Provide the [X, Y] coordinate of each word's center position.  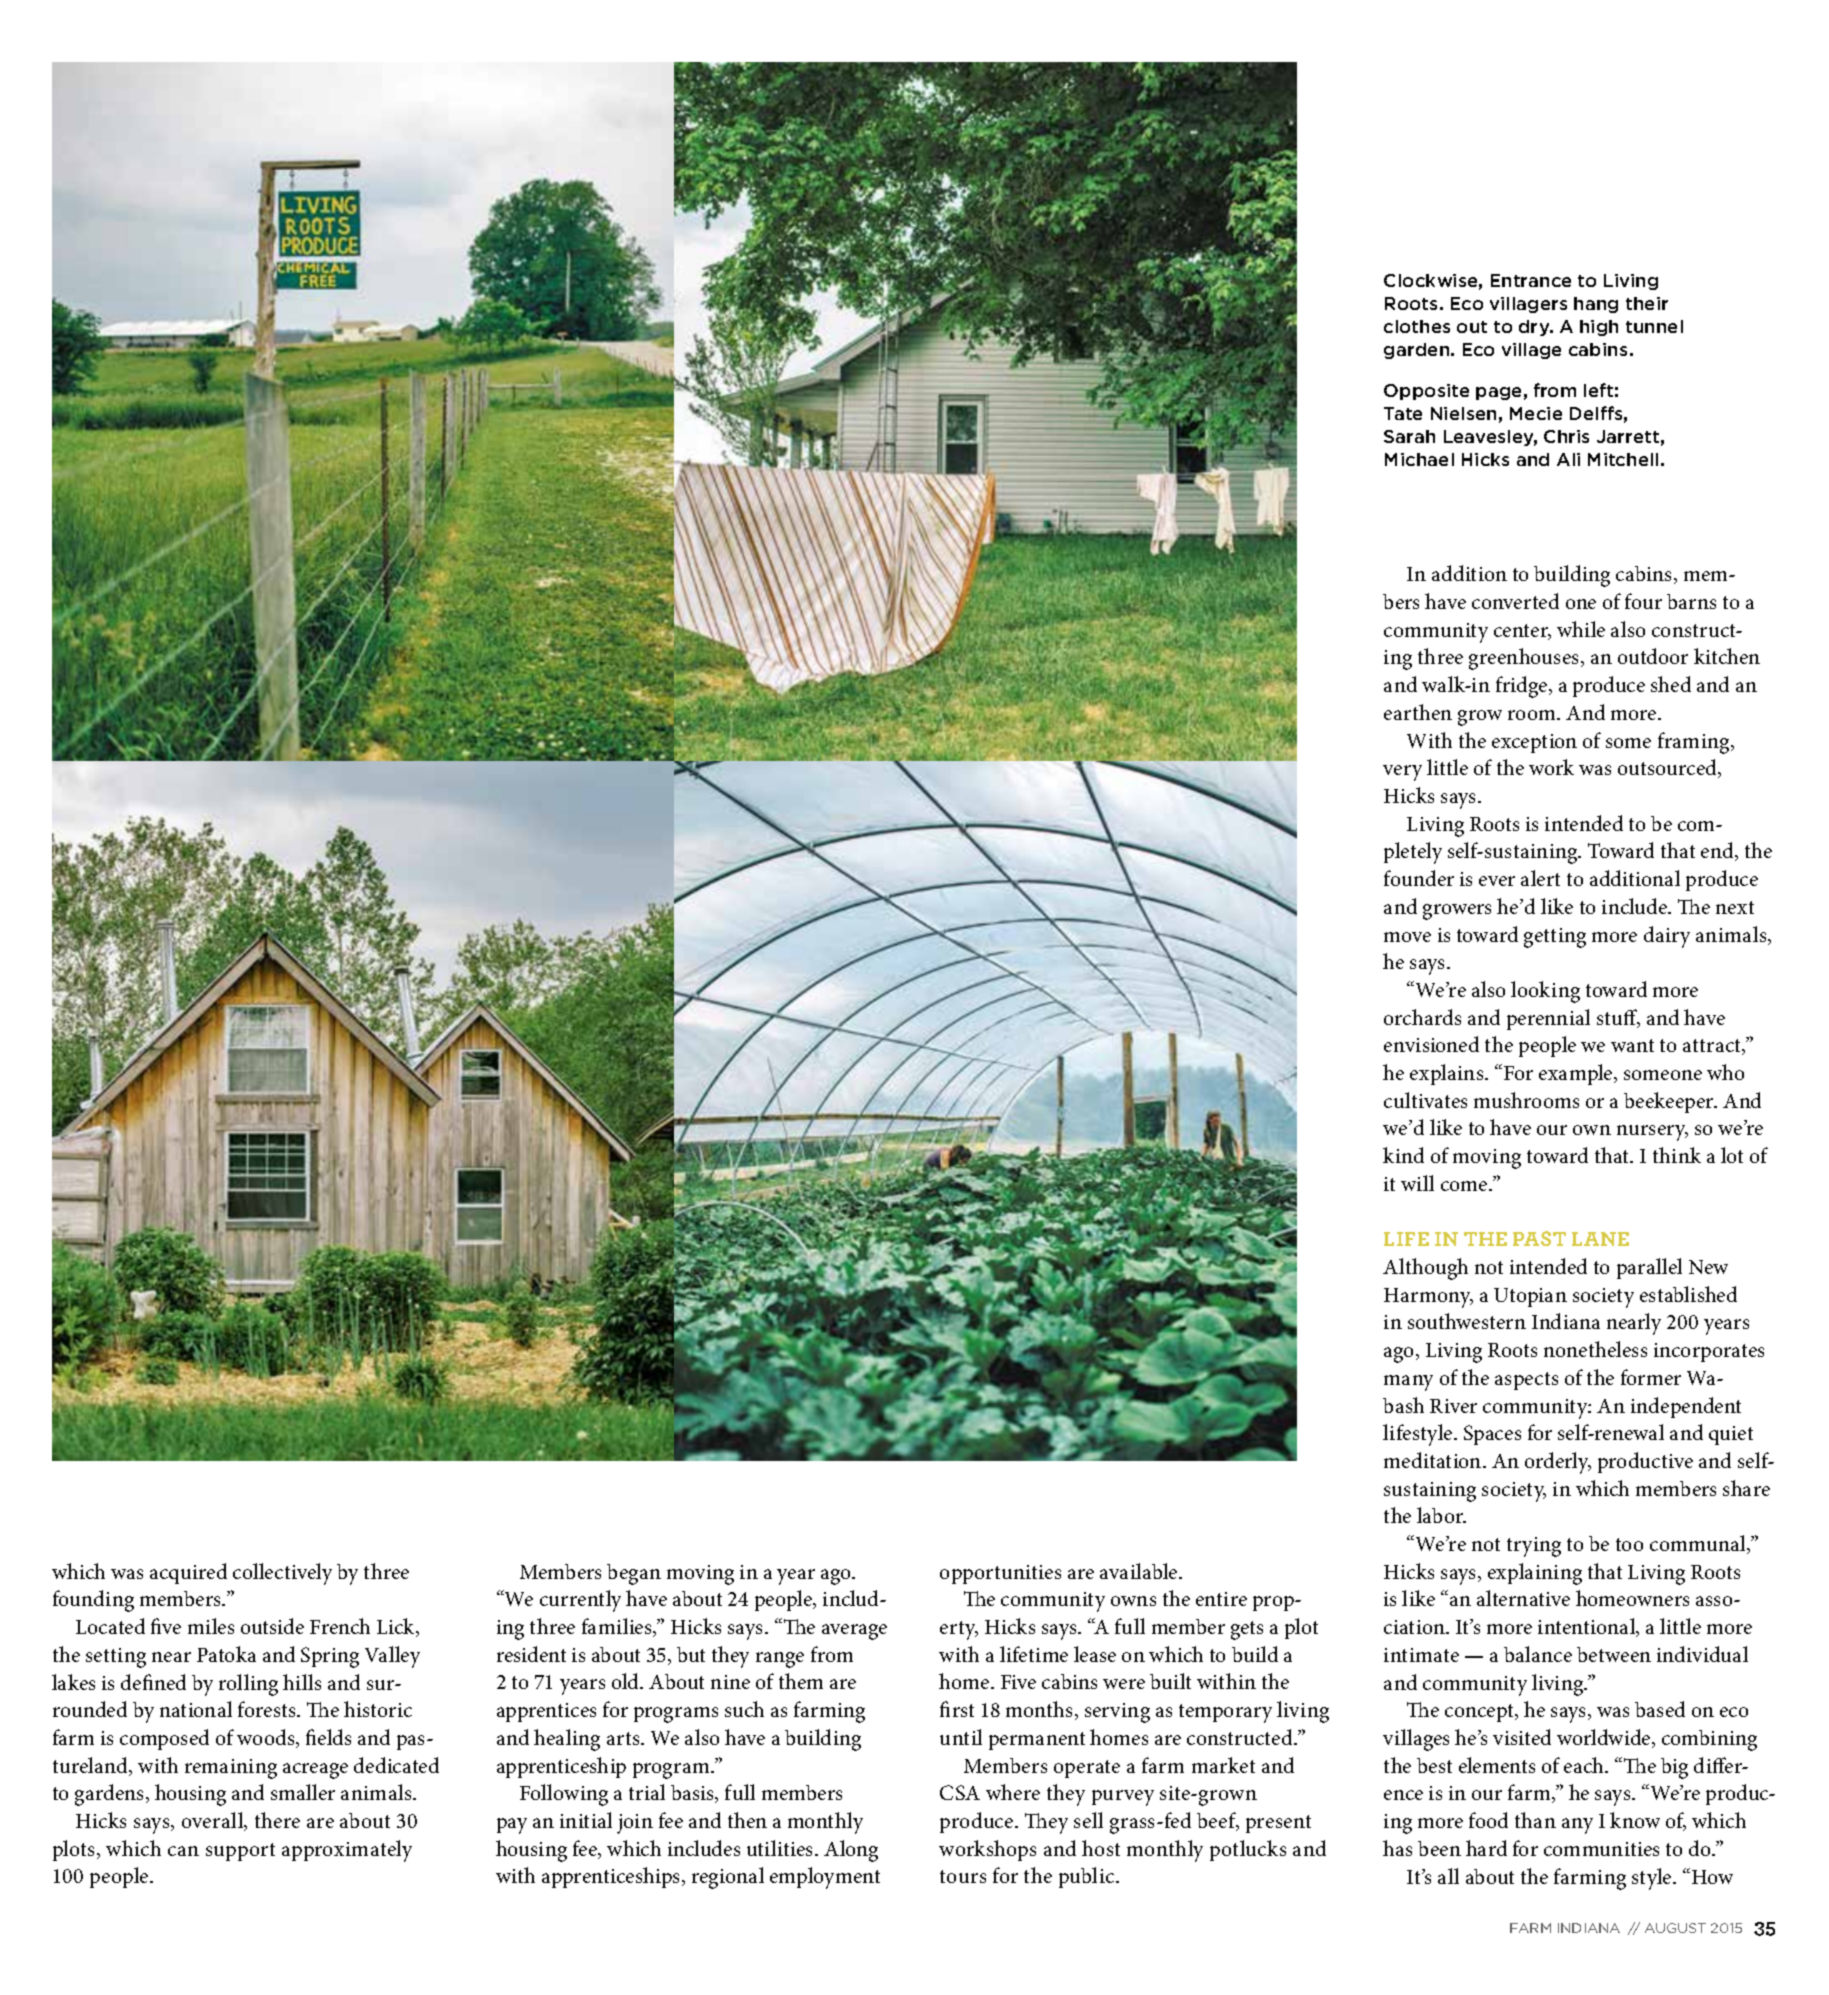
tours [963, 1876]
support [240, 1852]
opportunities [1000, 1574]
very [1402, 773]
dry [1535, 328]
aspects [1526, 1381]
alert [1540, 878]
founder [1419, 878]
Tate [1403, 413]
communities [1601, 1849]
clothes [1417, 326]
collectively [282, 1574]
